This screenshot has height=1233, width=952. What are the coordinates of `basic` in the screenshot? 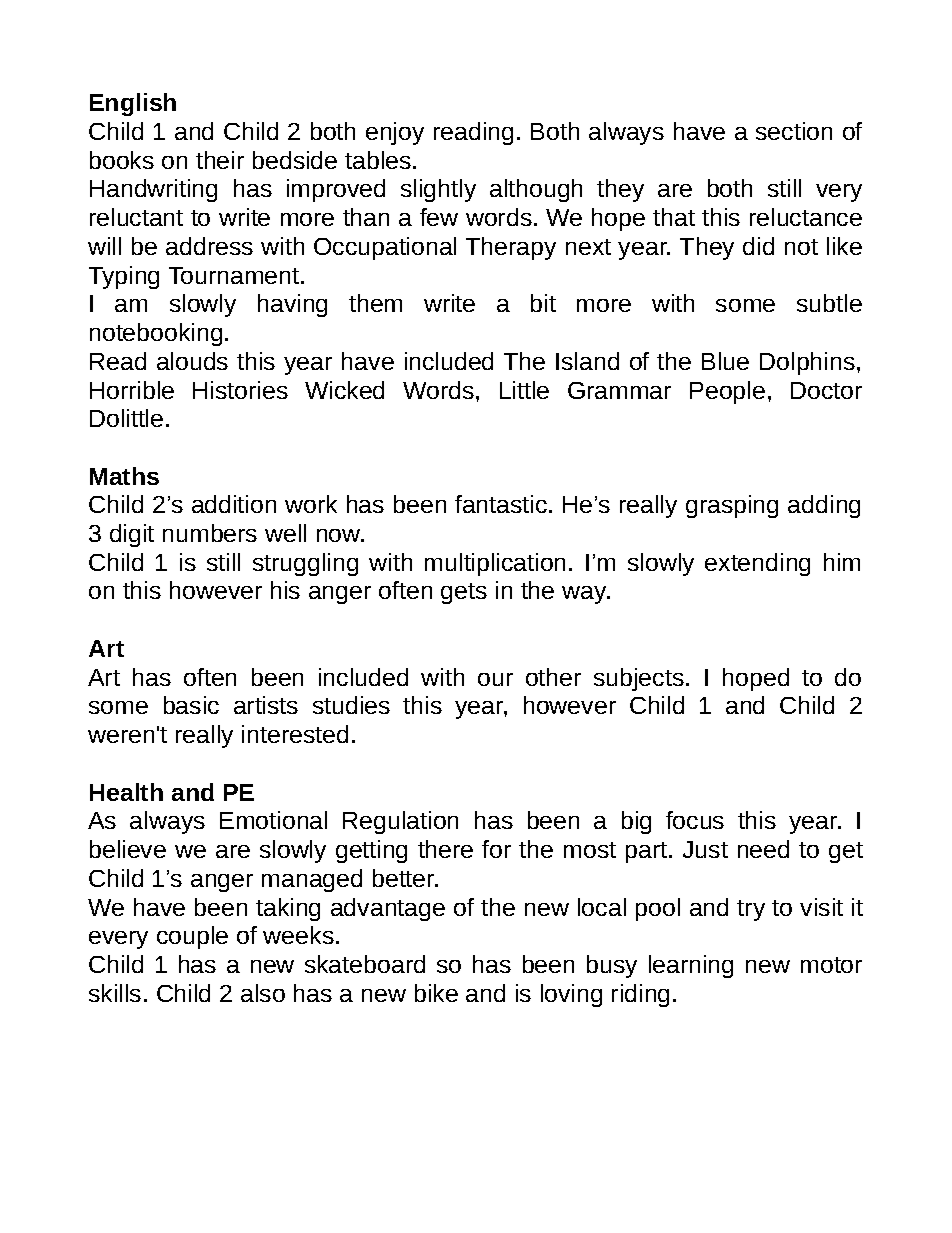 It's located at (191, 705).
